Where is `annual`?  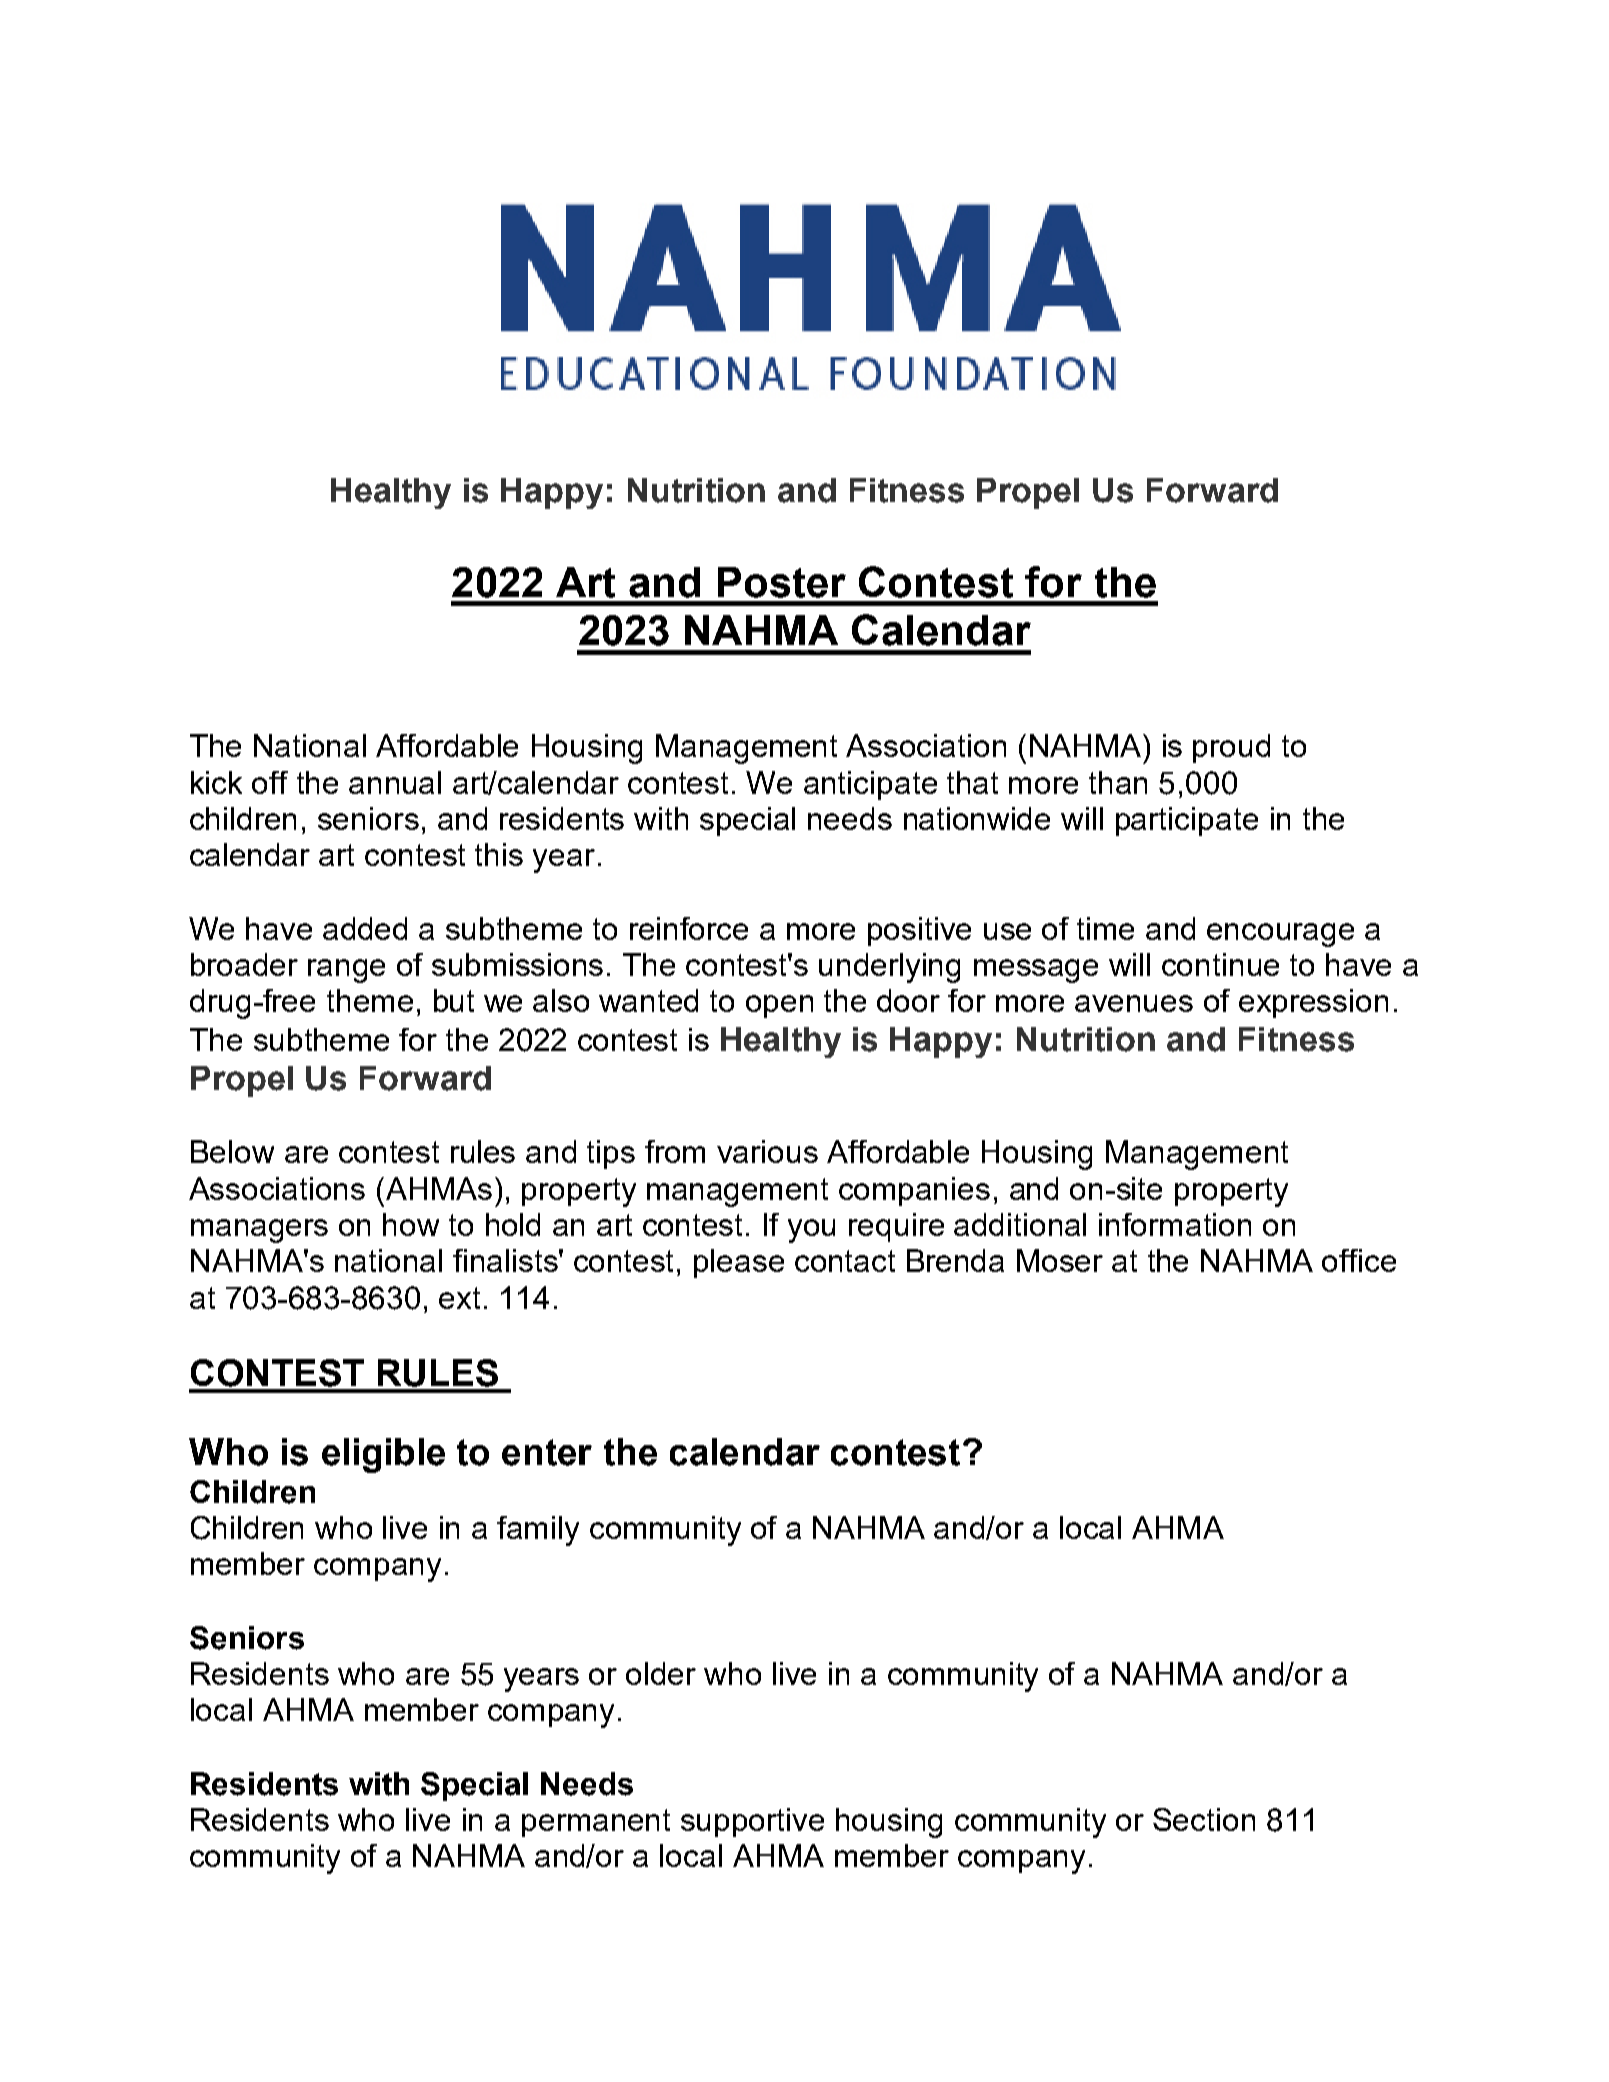 annual is located at coordinates (395, 782).
